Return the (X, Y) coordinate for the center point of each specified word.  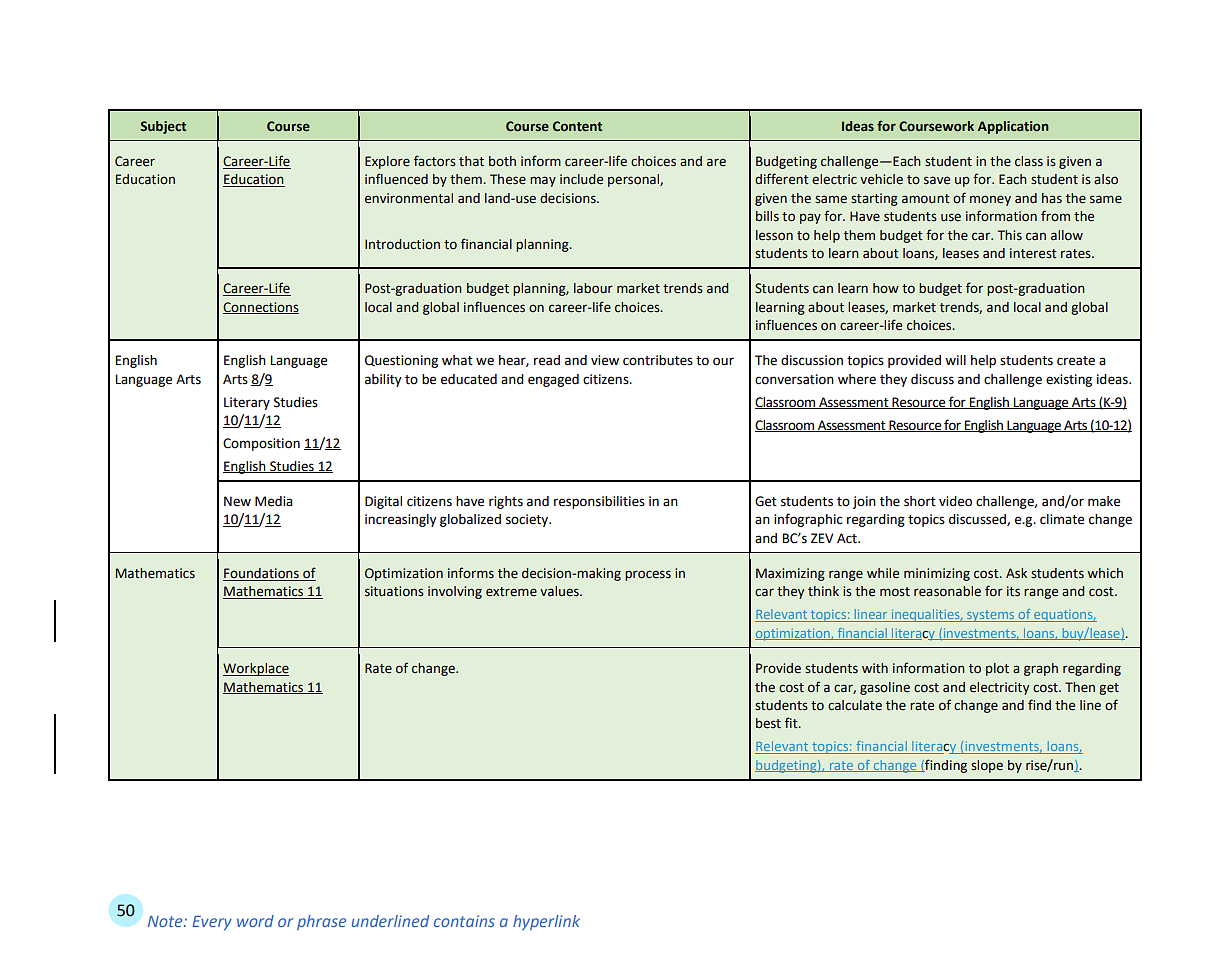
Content (577, 126)
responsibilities (599, 502)
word (255, 921)
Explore (387, 162)
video (955, 501)
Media (274, 501)
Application (1013, 127)
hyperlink (546, 922)
